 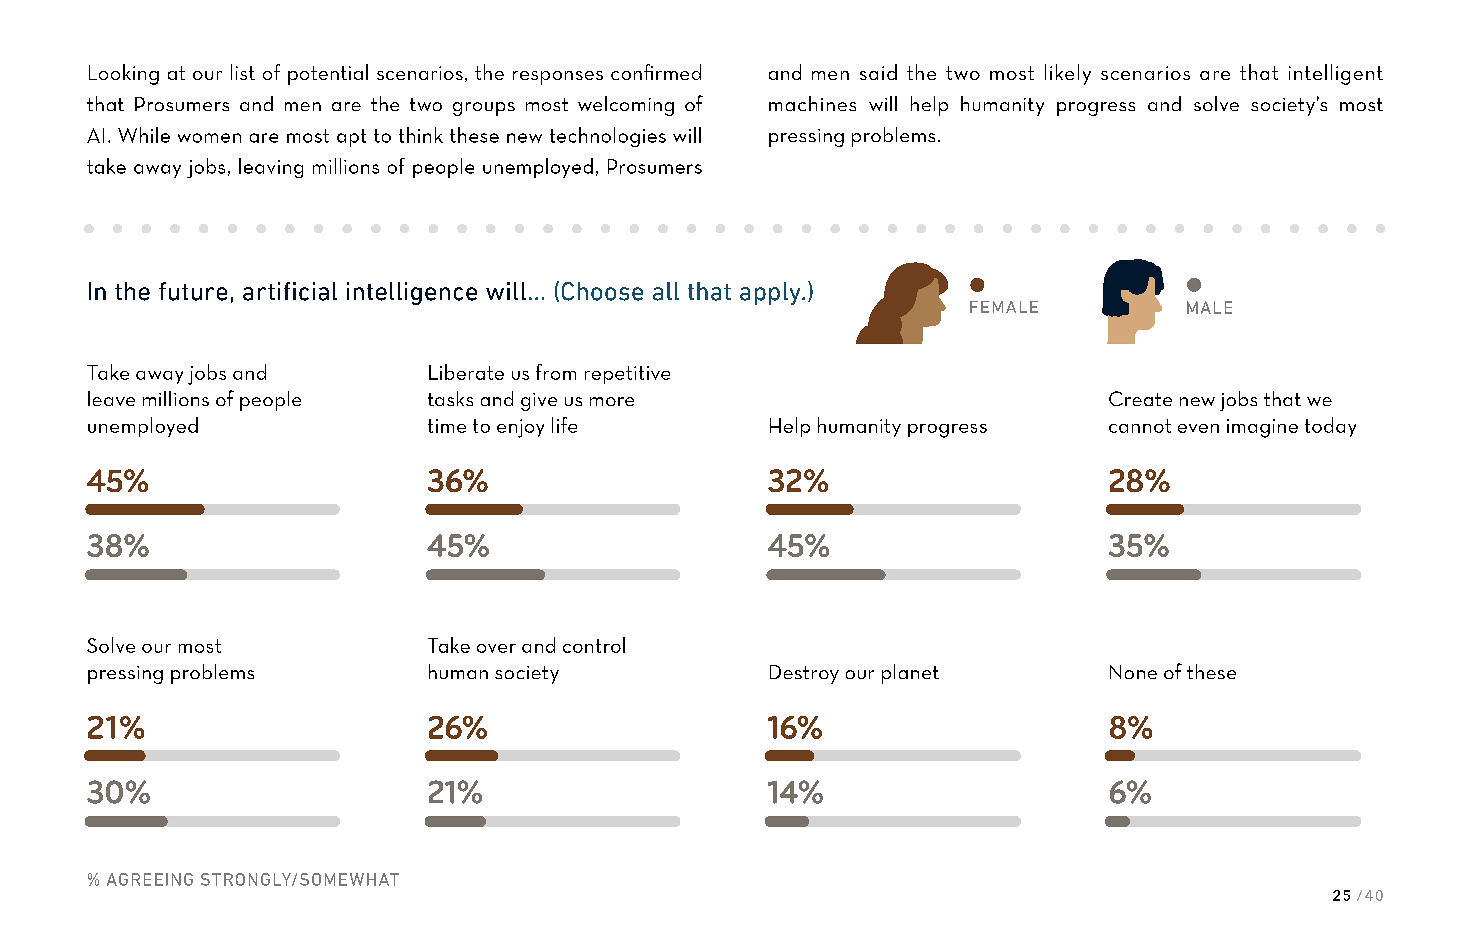 I want to click on Destroy, so click(x=804, y=674).
